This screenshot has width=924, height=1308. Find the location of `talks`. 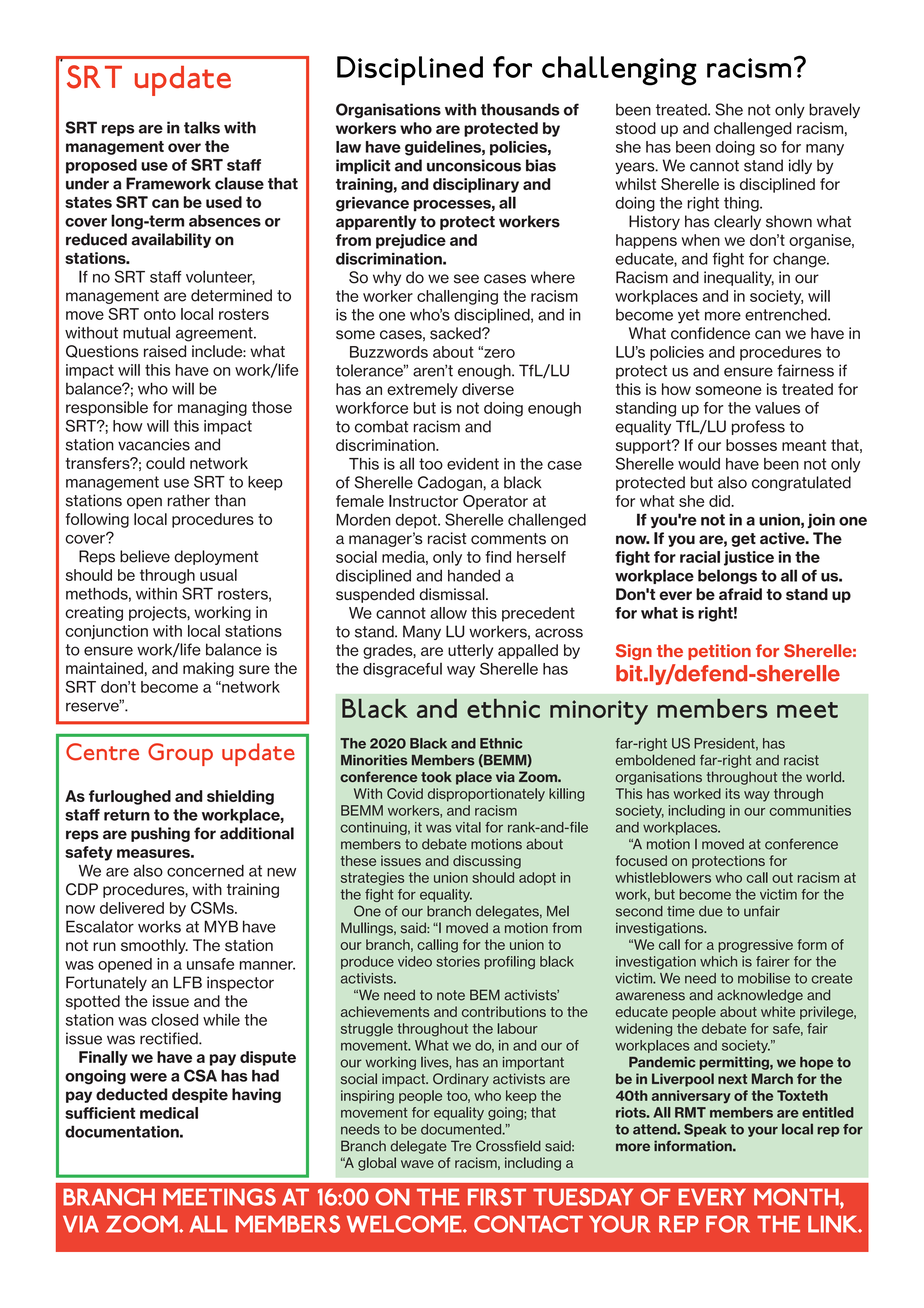

talks is located at coordinates (202, 127).
